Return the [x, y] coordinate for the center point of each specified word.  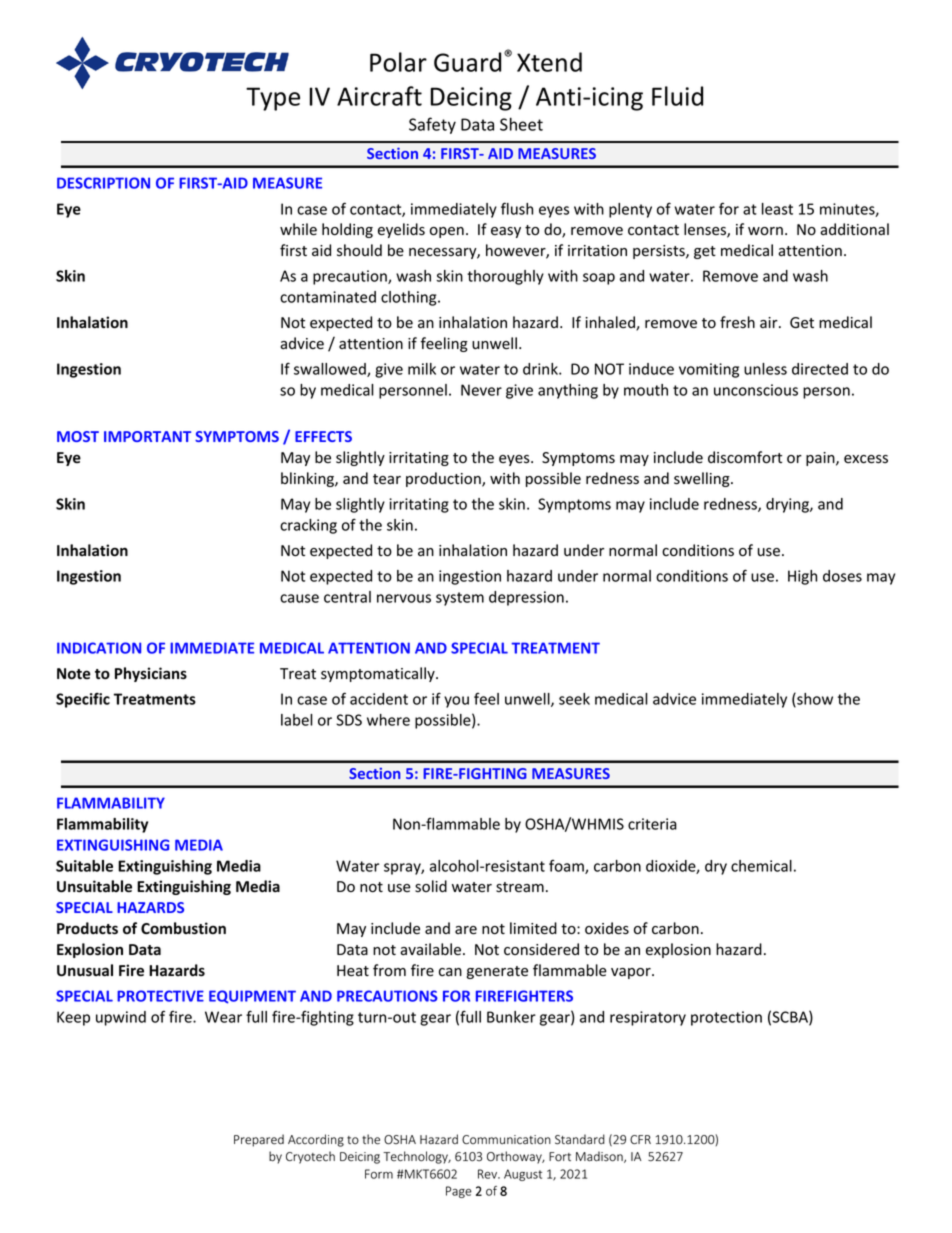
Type [273, 99]
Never [481, 390]
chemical [761, 866]
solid [431, 886]
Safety [432, 125]
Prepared [259, 1140]
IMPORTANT [147, 436]
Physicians [151, 674]
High [802, 577]
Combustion [183, 928]
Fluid [677, 96]
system [460, 599]
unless [765, 369]
